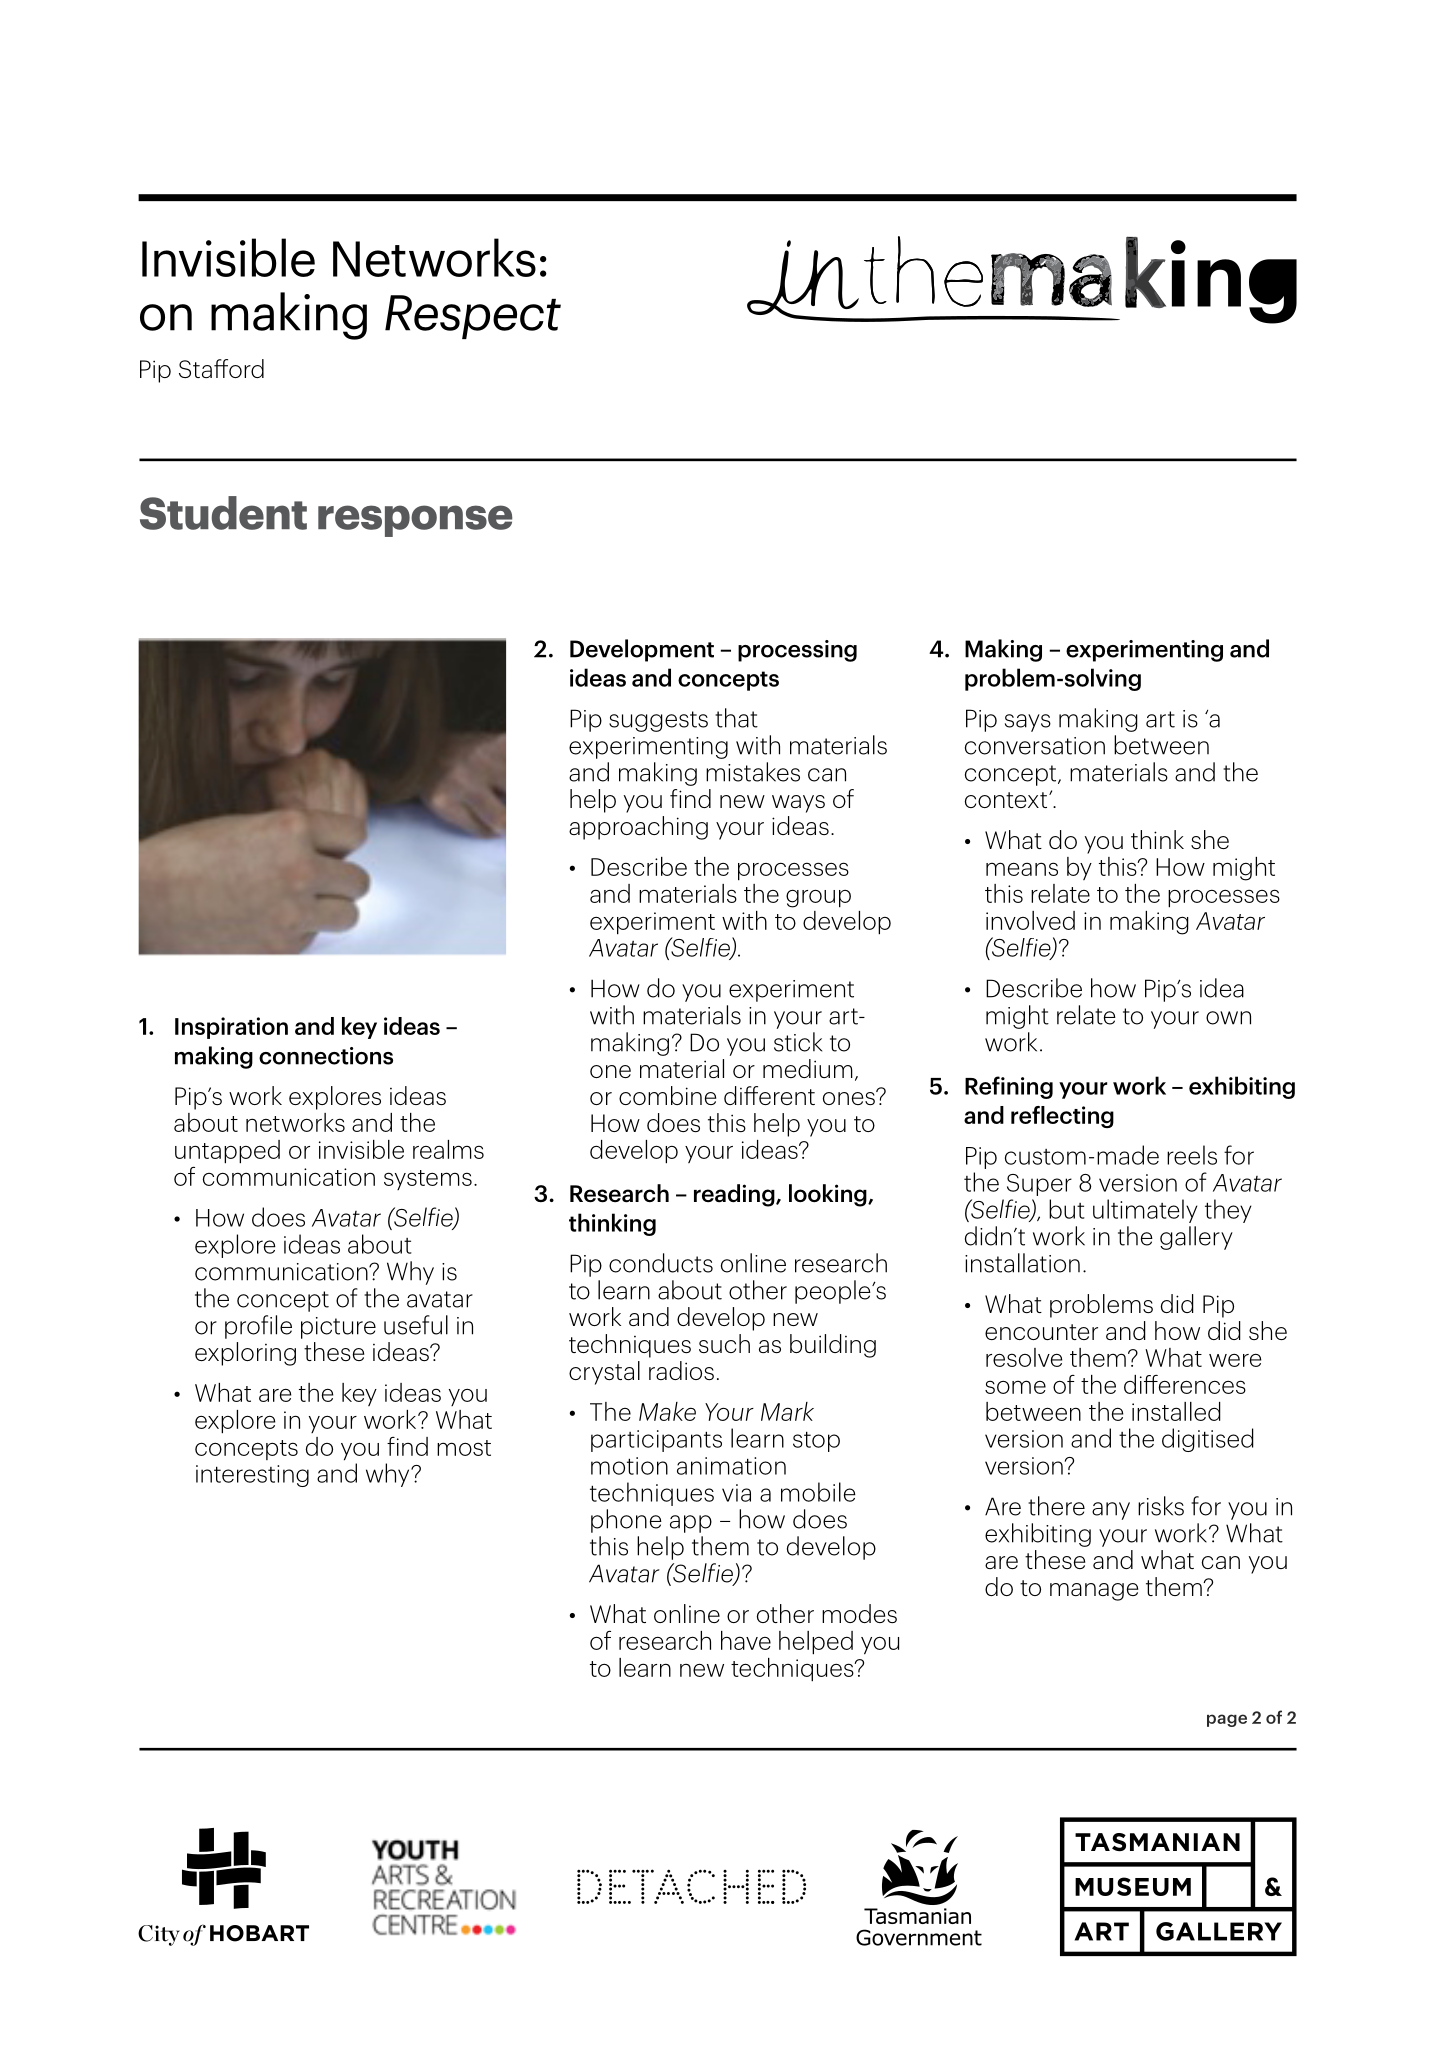 The image size is (1456, 2060). I want to click on says, so click(1028, 723).
